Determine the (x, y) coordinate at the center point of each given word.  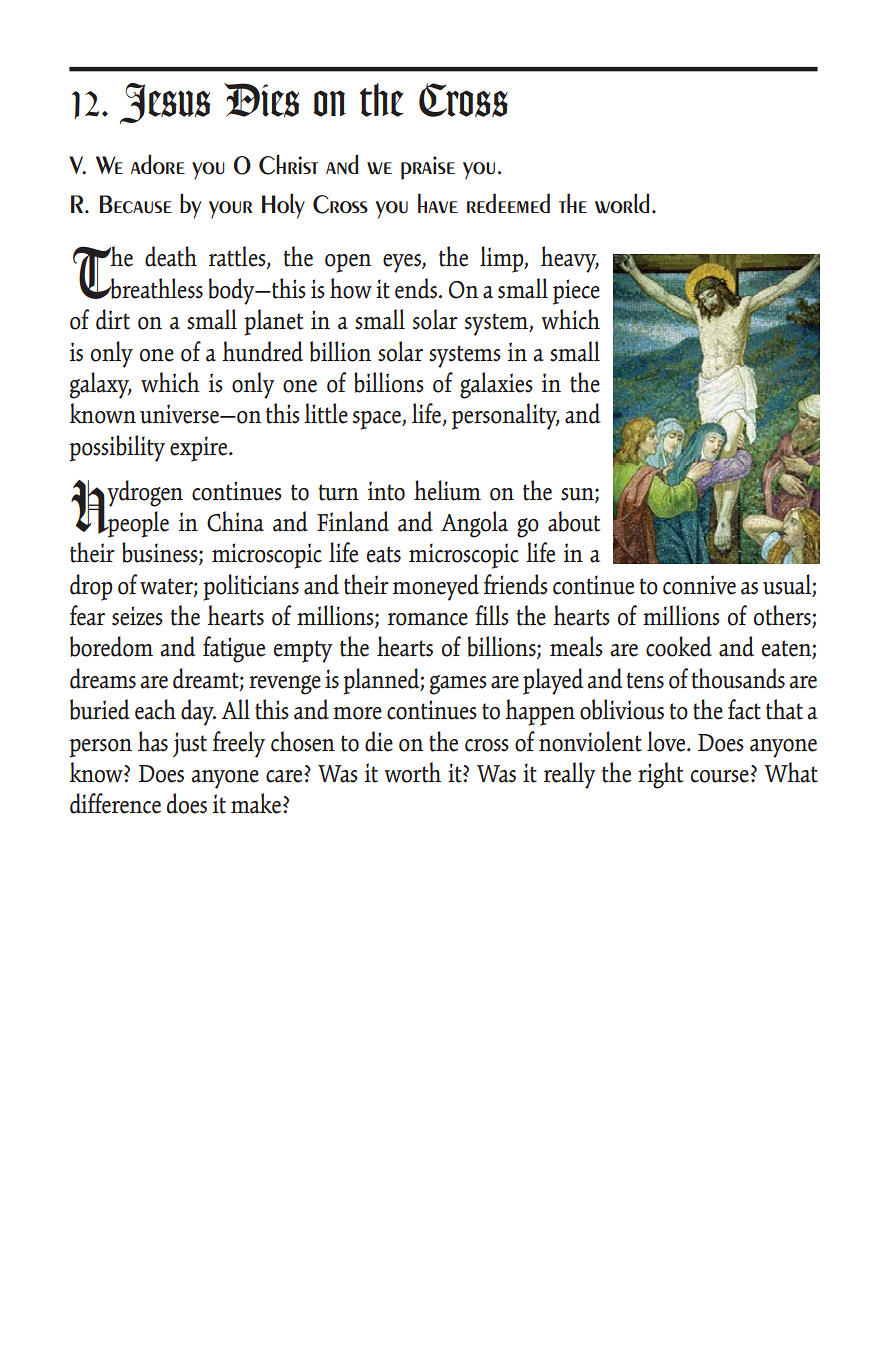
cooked (679, 646)
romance (428, 619)
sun (578, 495)
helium (447, 490)
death (171, 256)
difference (115, 803)
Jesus (165, 103)
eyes (403, 263)
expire (200, 449)
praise (428, 168)
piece (576, 292)
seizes (137, 616)
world (622, 203)
